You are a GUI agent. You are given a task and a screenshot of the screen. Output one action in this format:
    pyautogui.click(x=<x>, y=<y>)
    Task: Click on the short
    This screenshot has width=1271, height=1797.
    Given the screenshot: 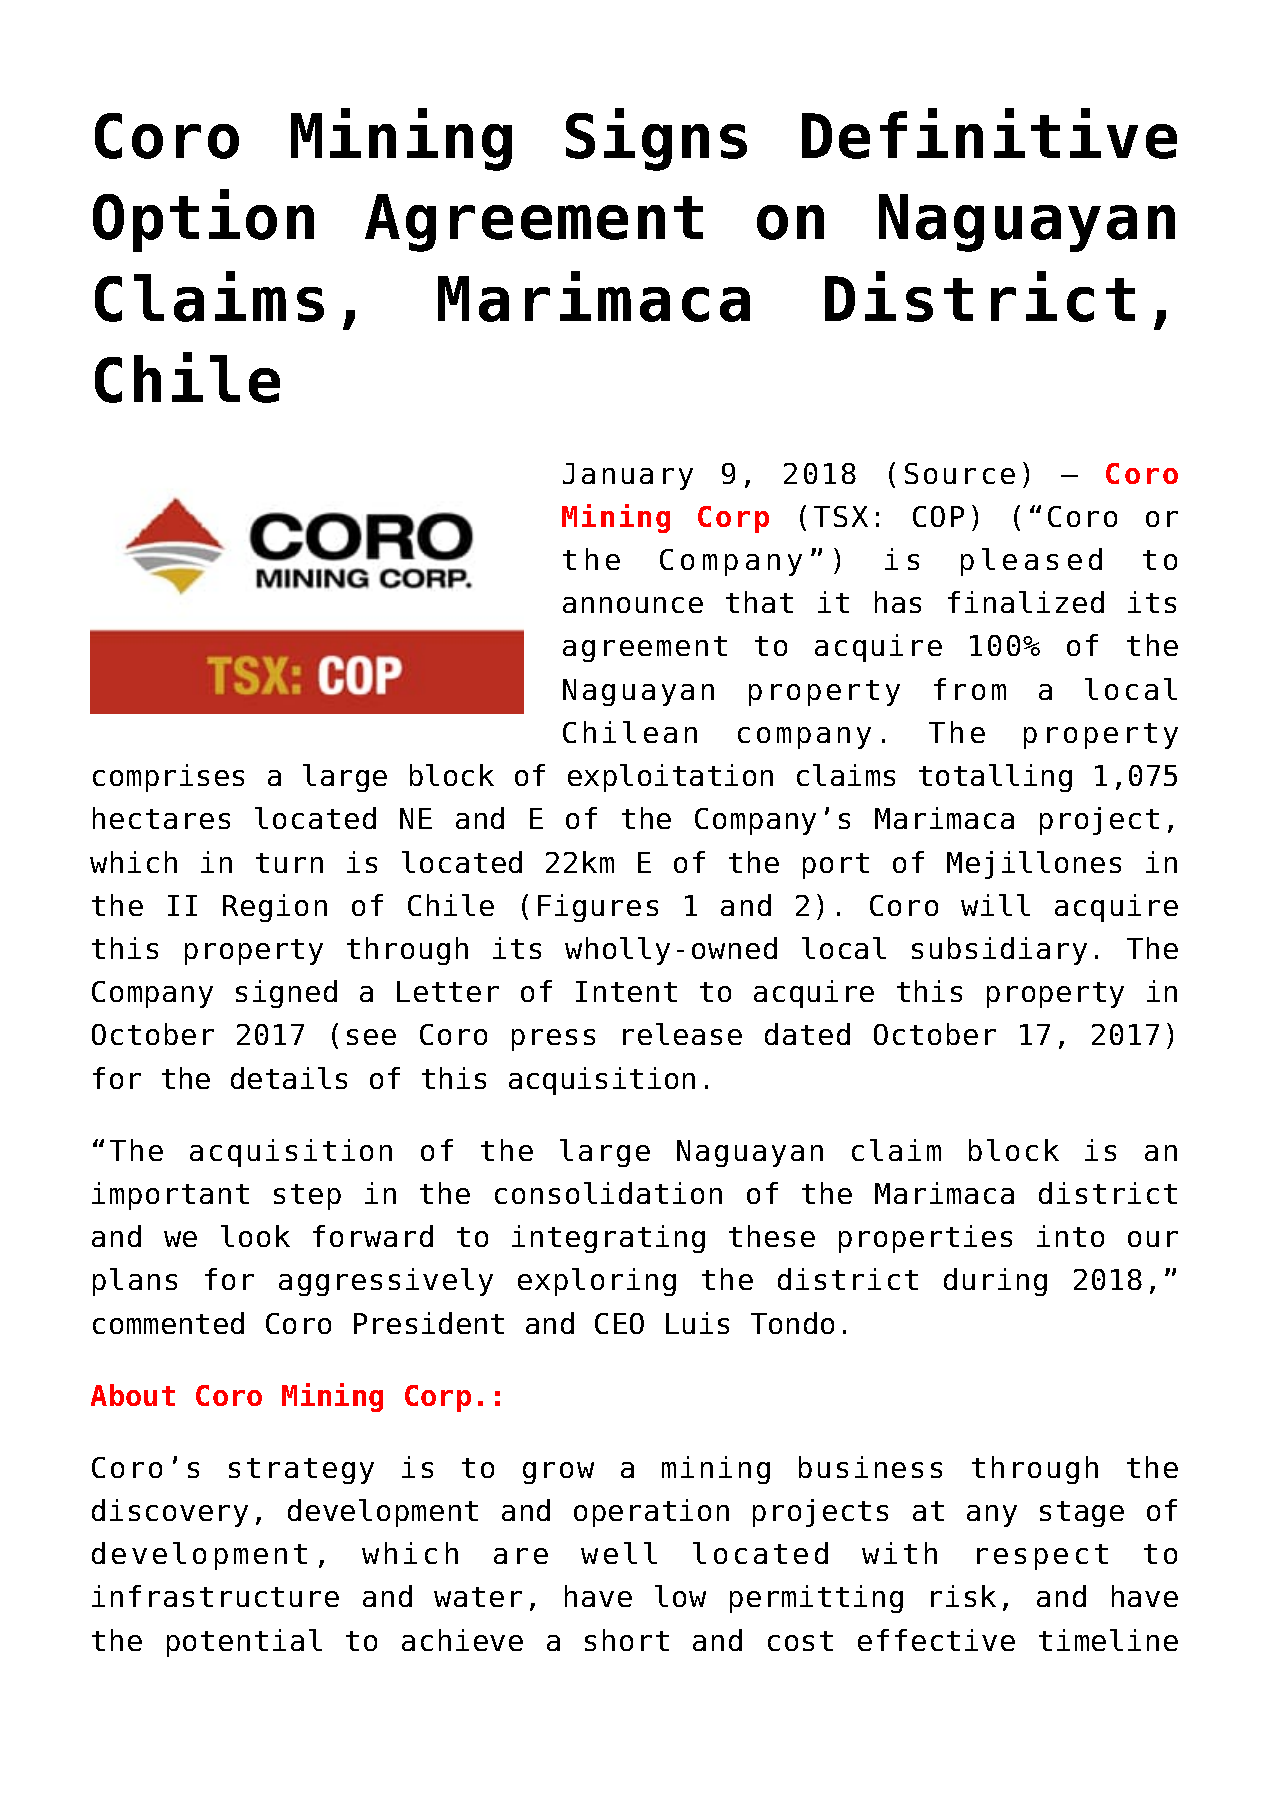 What is the action you would take?
    pyautogui.click(x=627, y=1640)
